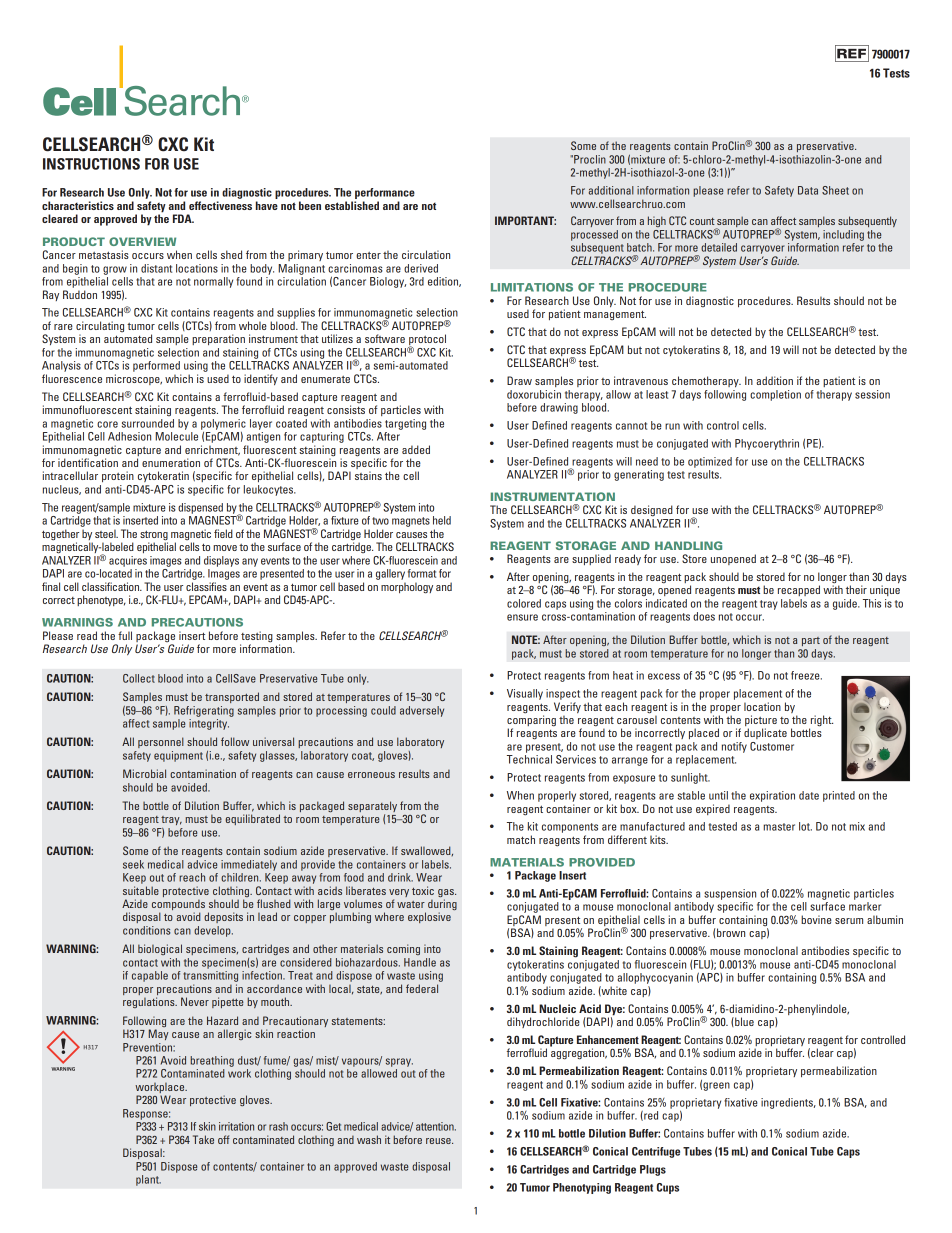 This page has height=1233, width=952. I want to click on FDA, so click(183, 218).
